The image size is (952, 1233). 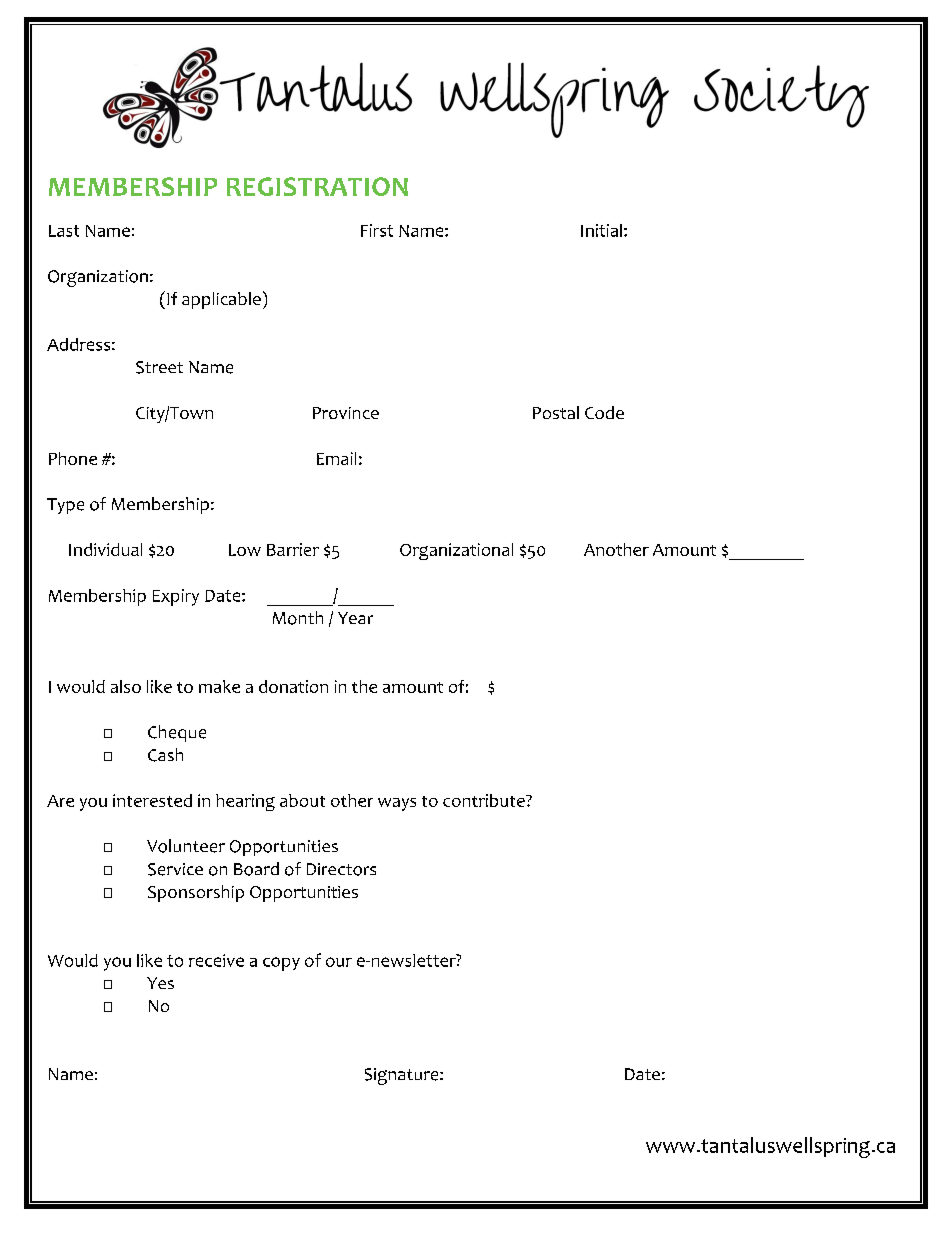 I want to click on REGISTRATION, so click(x=317, y=186).
